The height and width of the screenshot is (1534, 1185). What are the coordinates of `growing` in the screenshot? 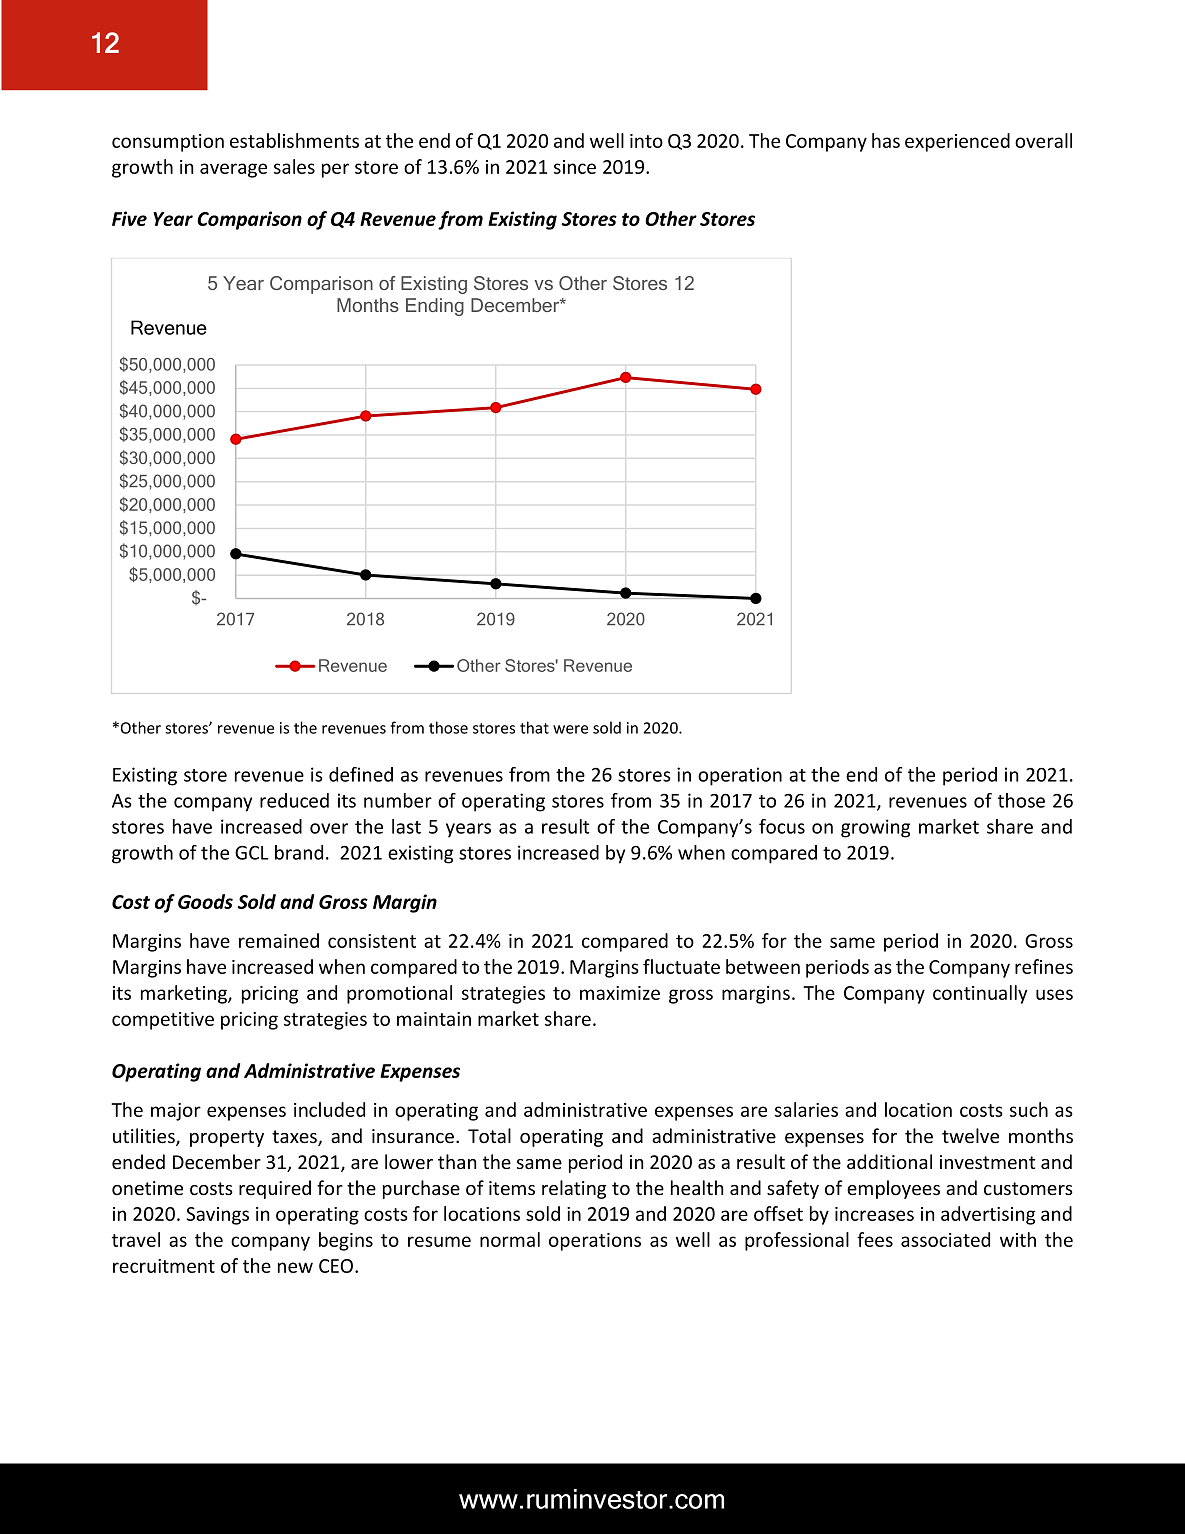 It's located at (875, 828).
